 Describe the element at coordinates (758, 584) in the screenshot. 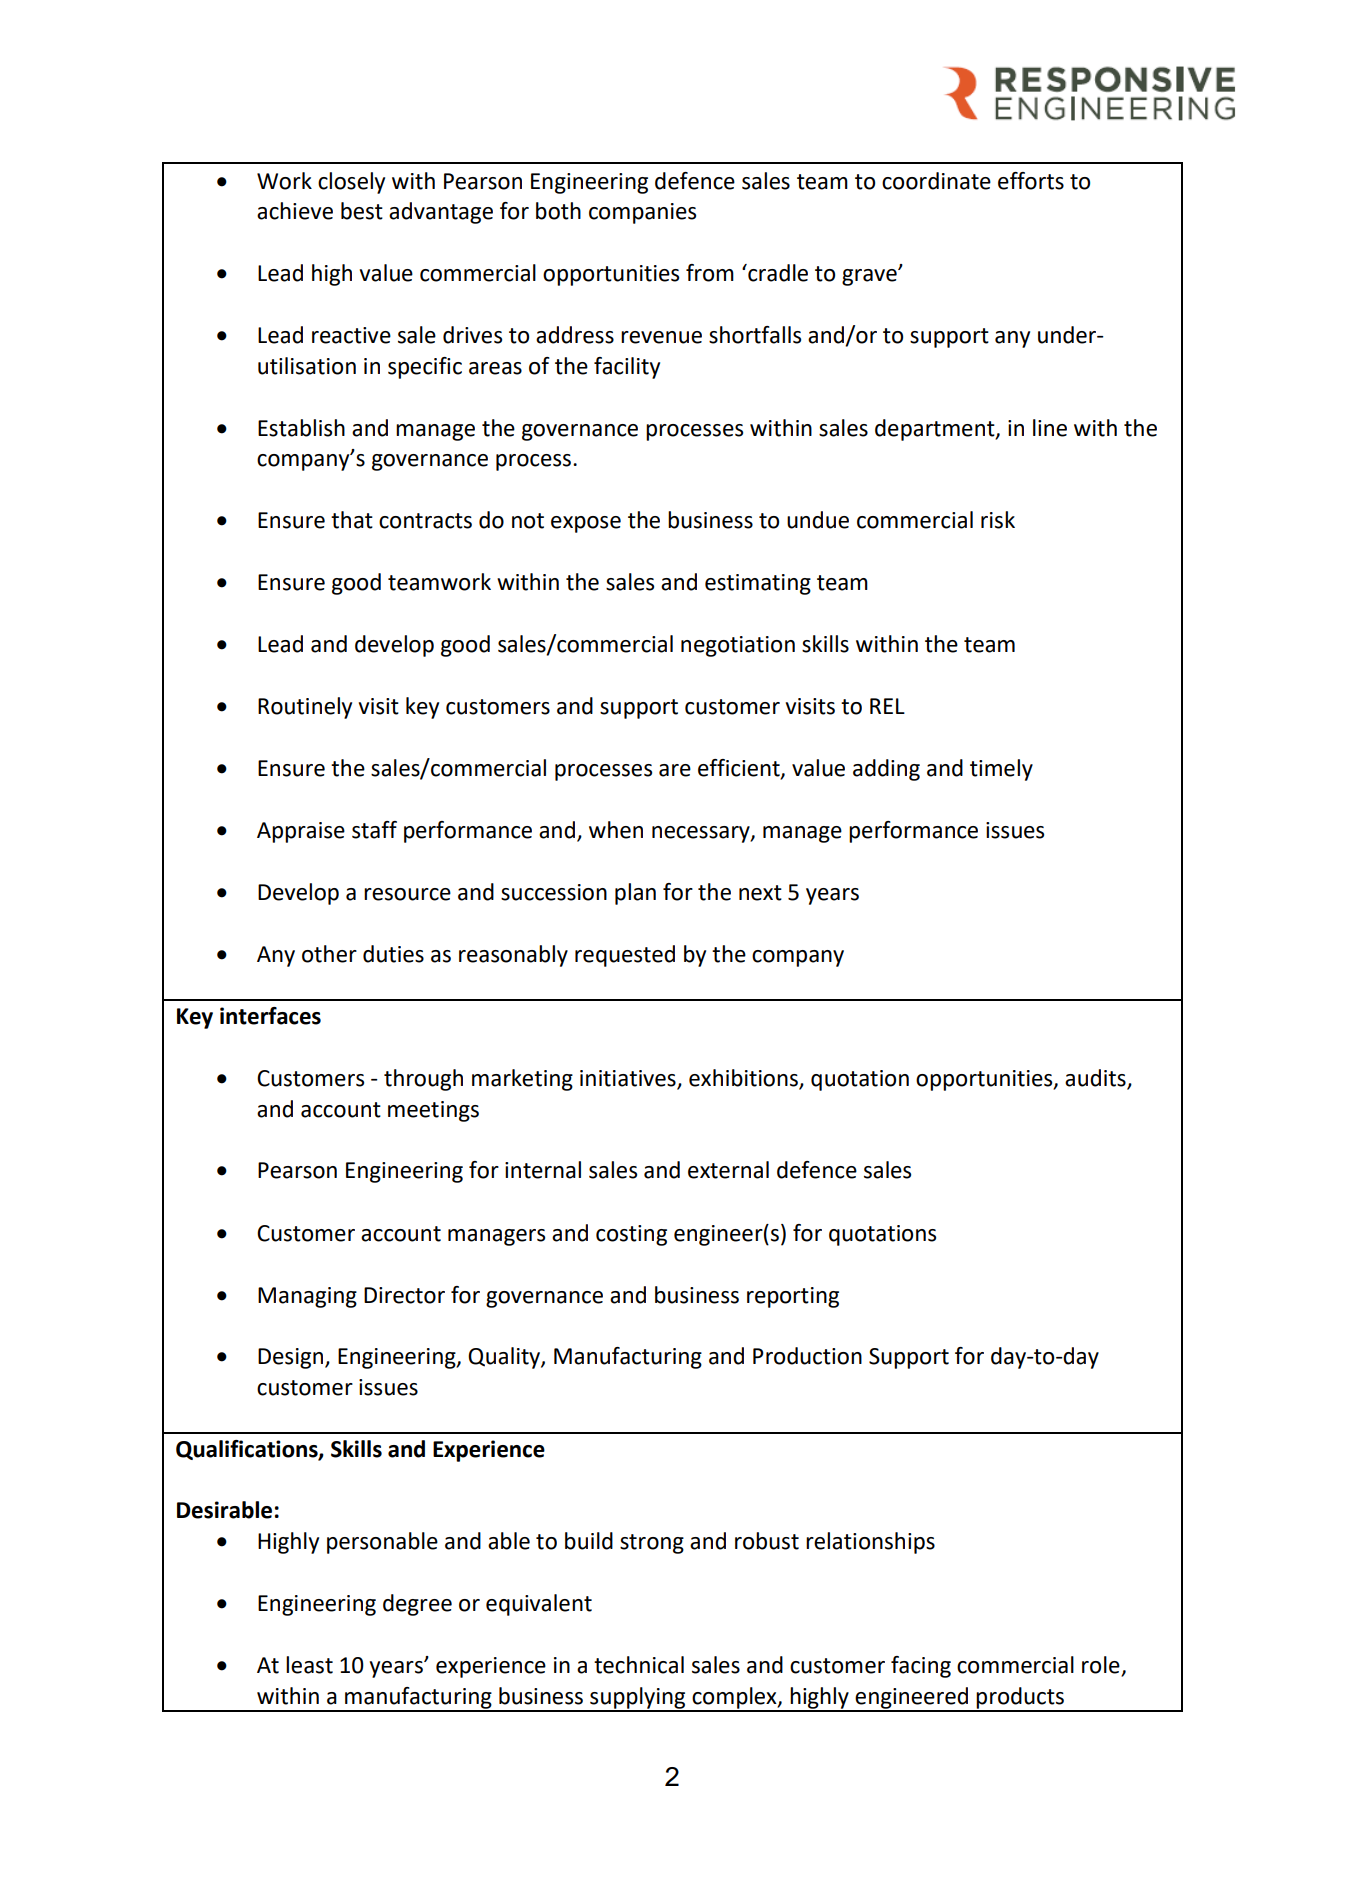

I see `estimating` at that location.
